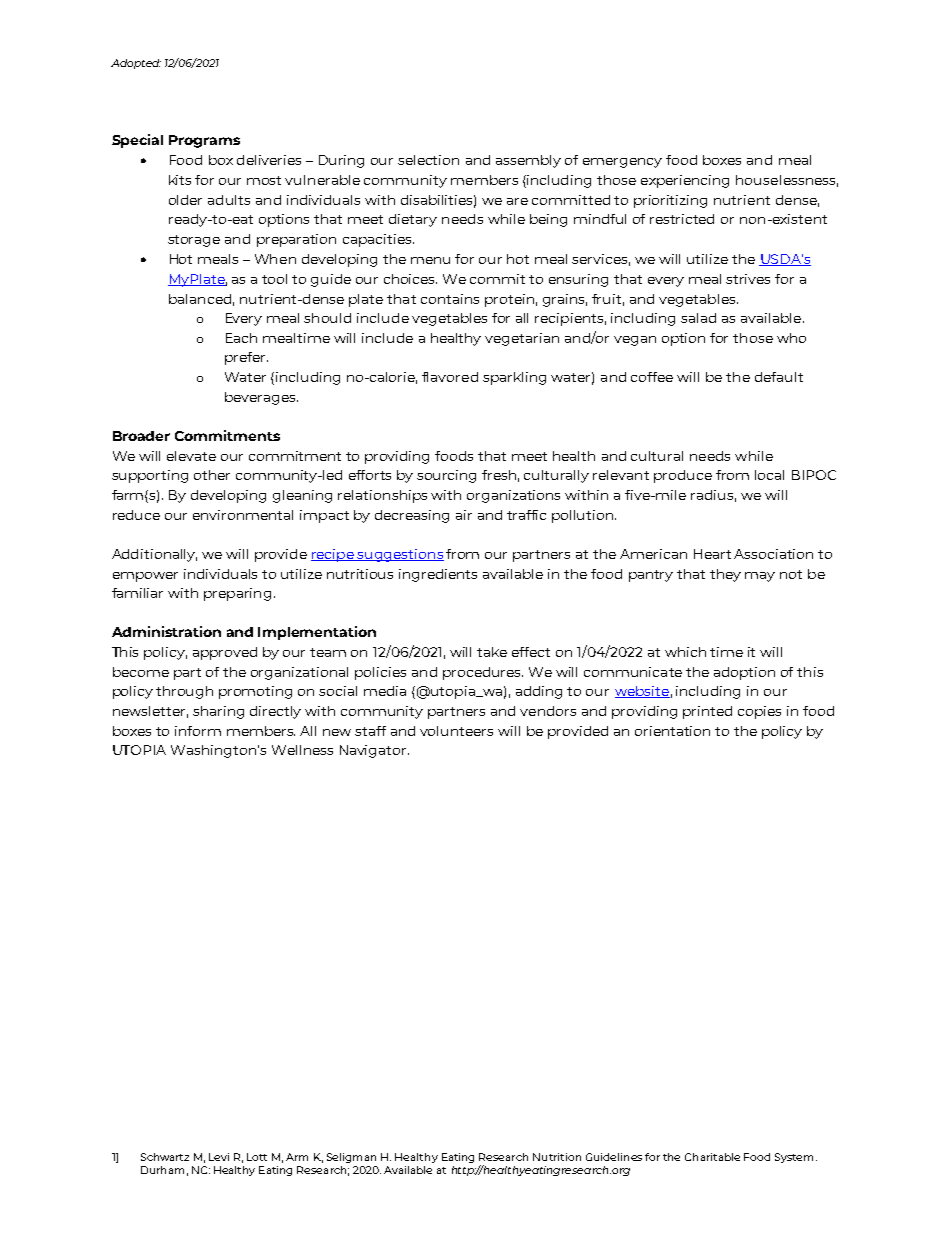 The image size is (952, 1233). Describe the element at coordinates (219, 1157) in the document. I see `Levi` at that location.
